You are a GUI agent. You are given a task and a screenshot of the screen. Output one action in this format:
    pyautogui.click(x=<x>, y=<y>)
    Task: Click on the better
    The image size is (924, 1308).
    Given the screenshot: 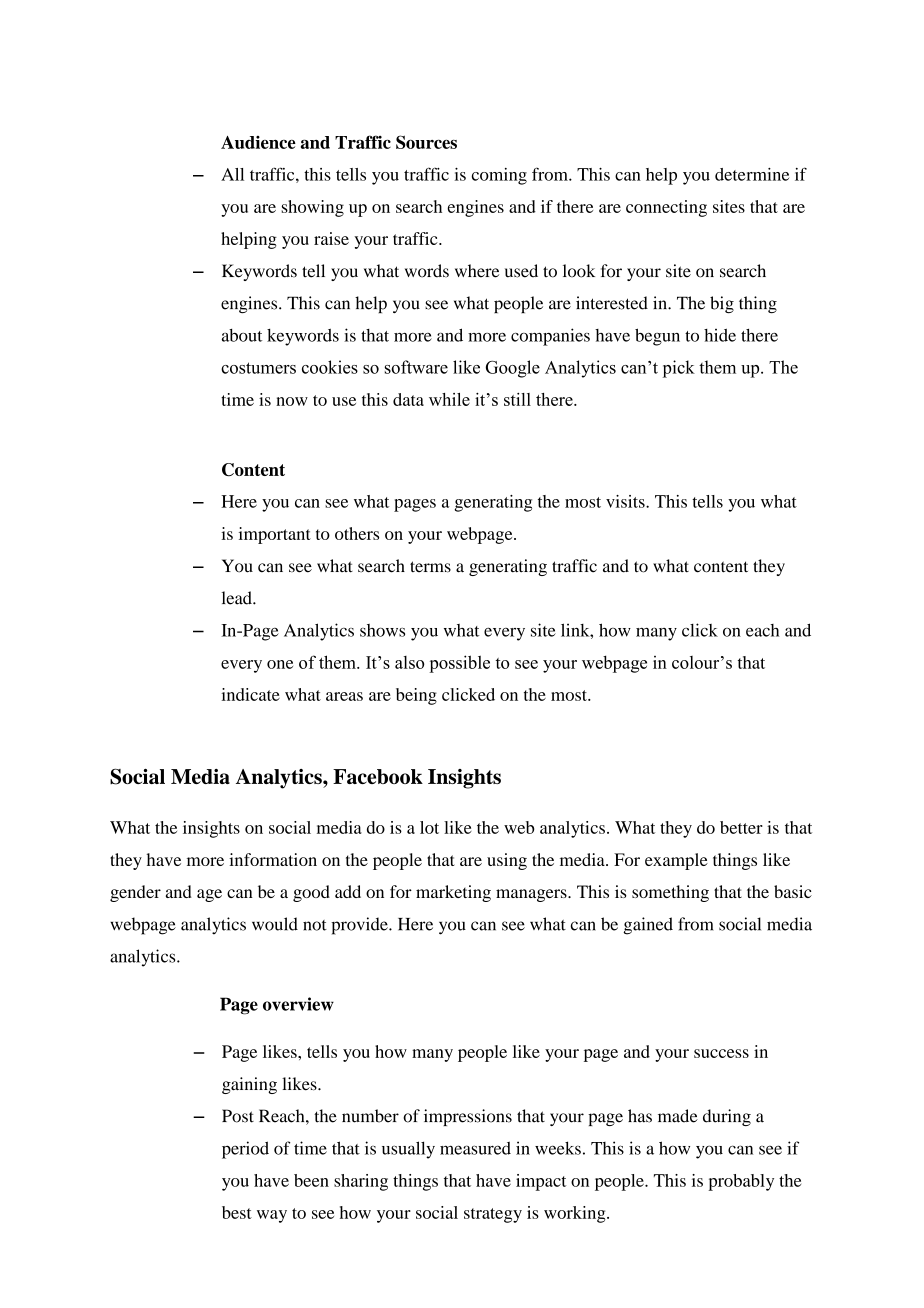 What is the action you would take?
    pyautogui.click(x=741, y=827)
